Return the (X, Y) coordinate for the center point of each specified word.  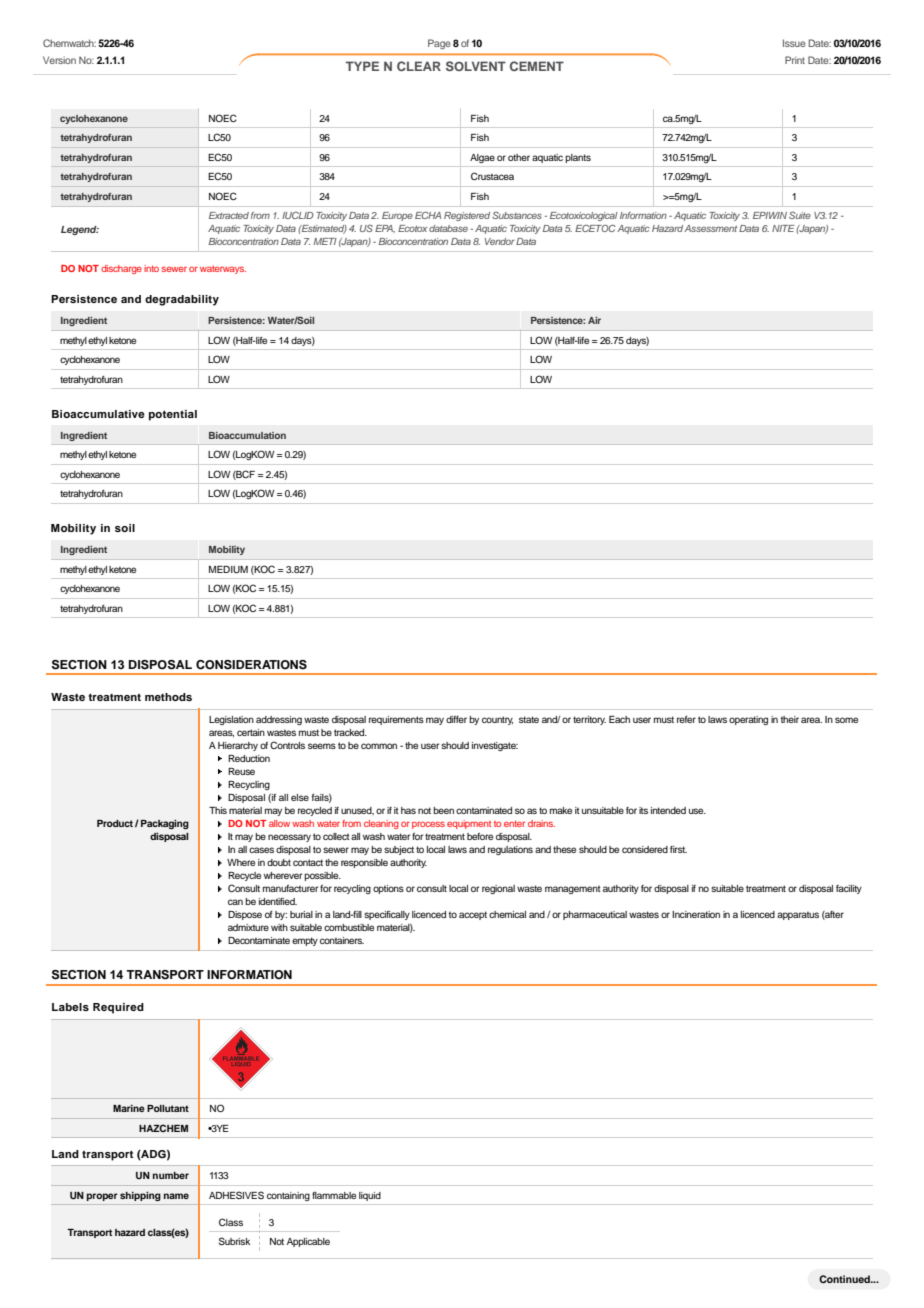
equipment (469, 824)
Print (795, 60)
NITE (783, 228)
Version (59, 60)
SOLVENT (476, 66)
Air (594, 320)
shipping (140, 1196)
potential (173, 415)
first (678, 849)
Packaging (165, 824)
